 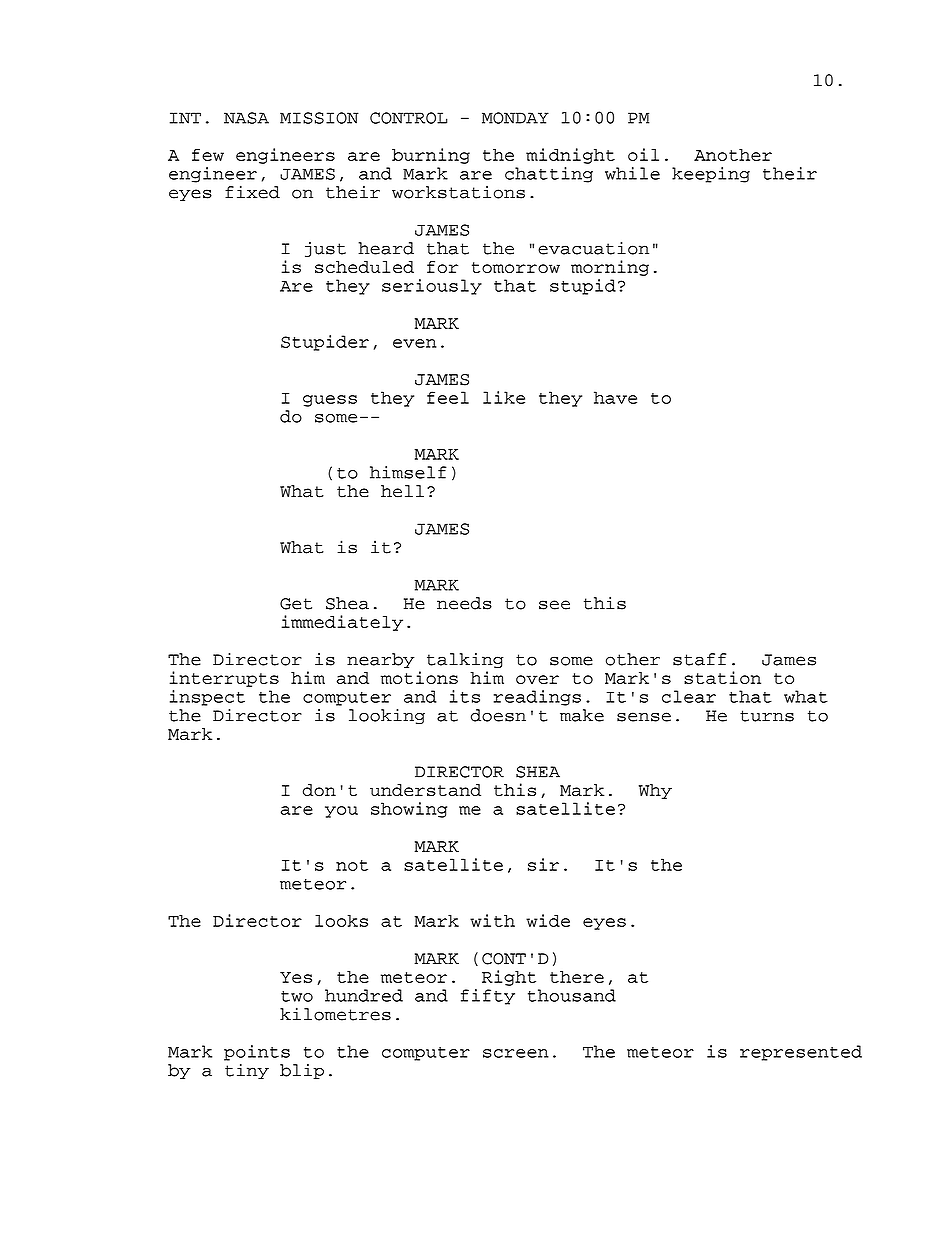 I want to click on keeping, so click(x=711, y=175).
